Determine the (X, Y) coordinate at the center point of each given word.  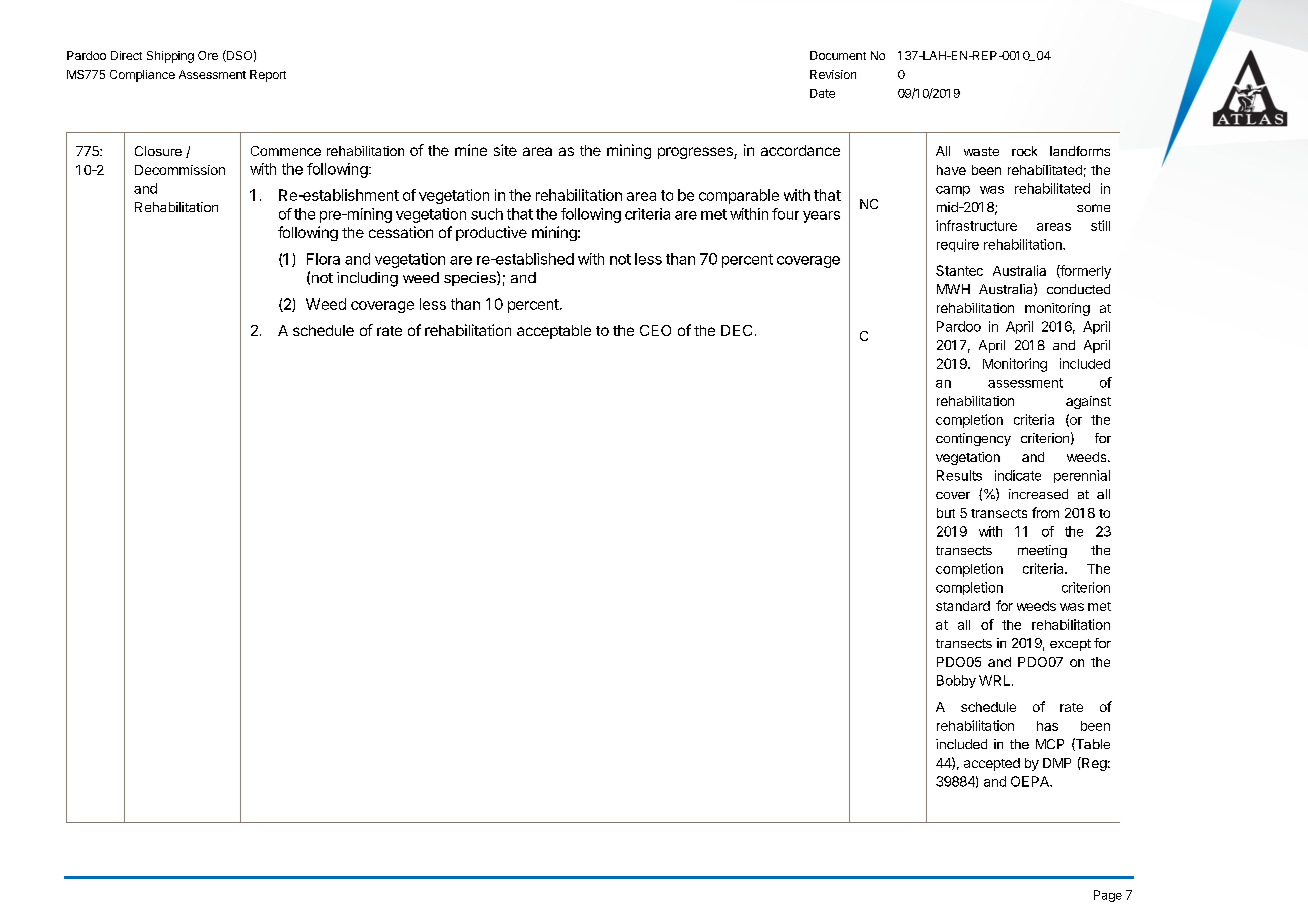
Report (268, 76)
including (367, 279)
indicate (1018, 475)
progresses (696, 153)
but (946, 513)
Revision (833, 74)
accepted (992, 764)
